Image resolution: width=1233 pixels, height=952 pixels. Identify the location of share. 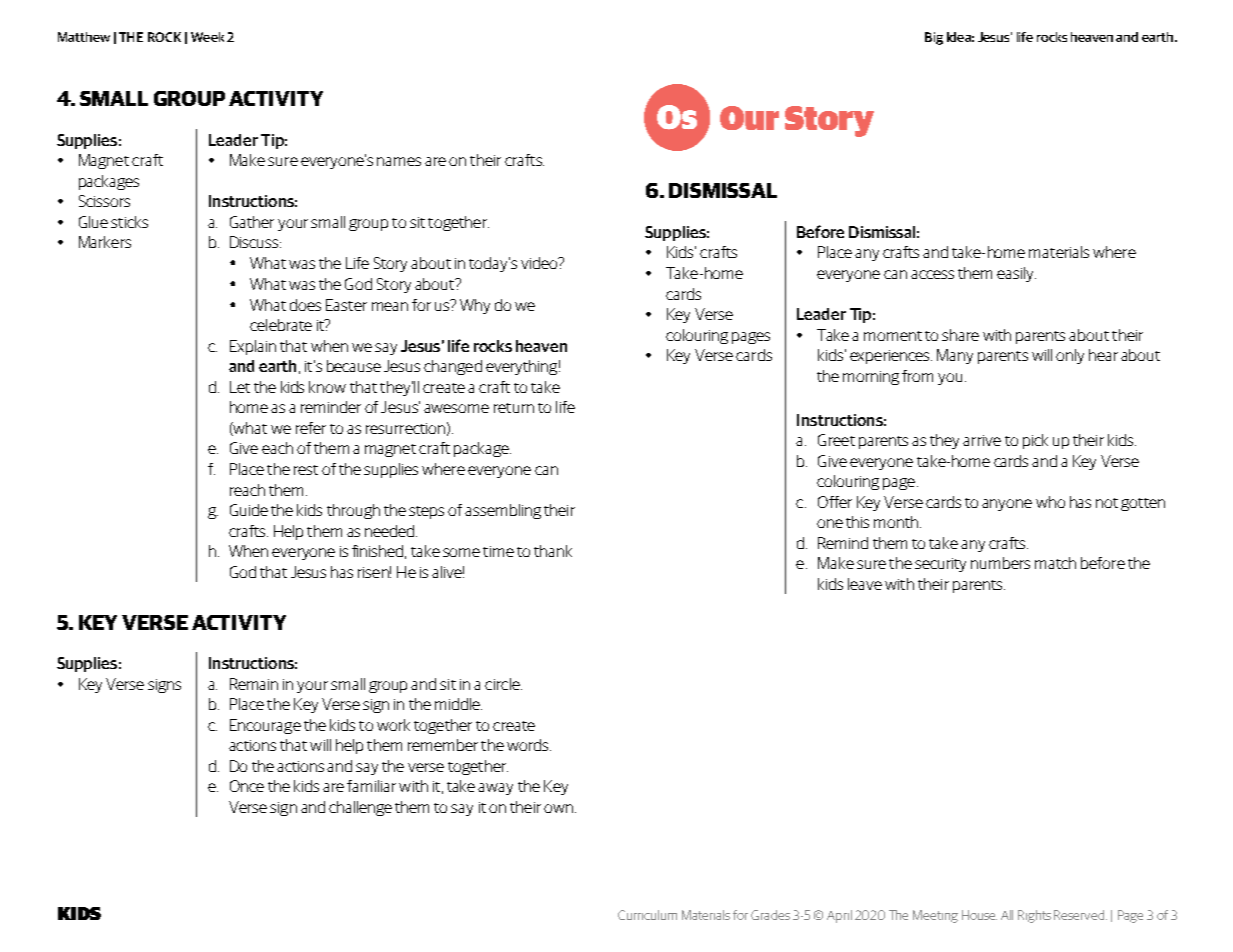
(960, 335).
